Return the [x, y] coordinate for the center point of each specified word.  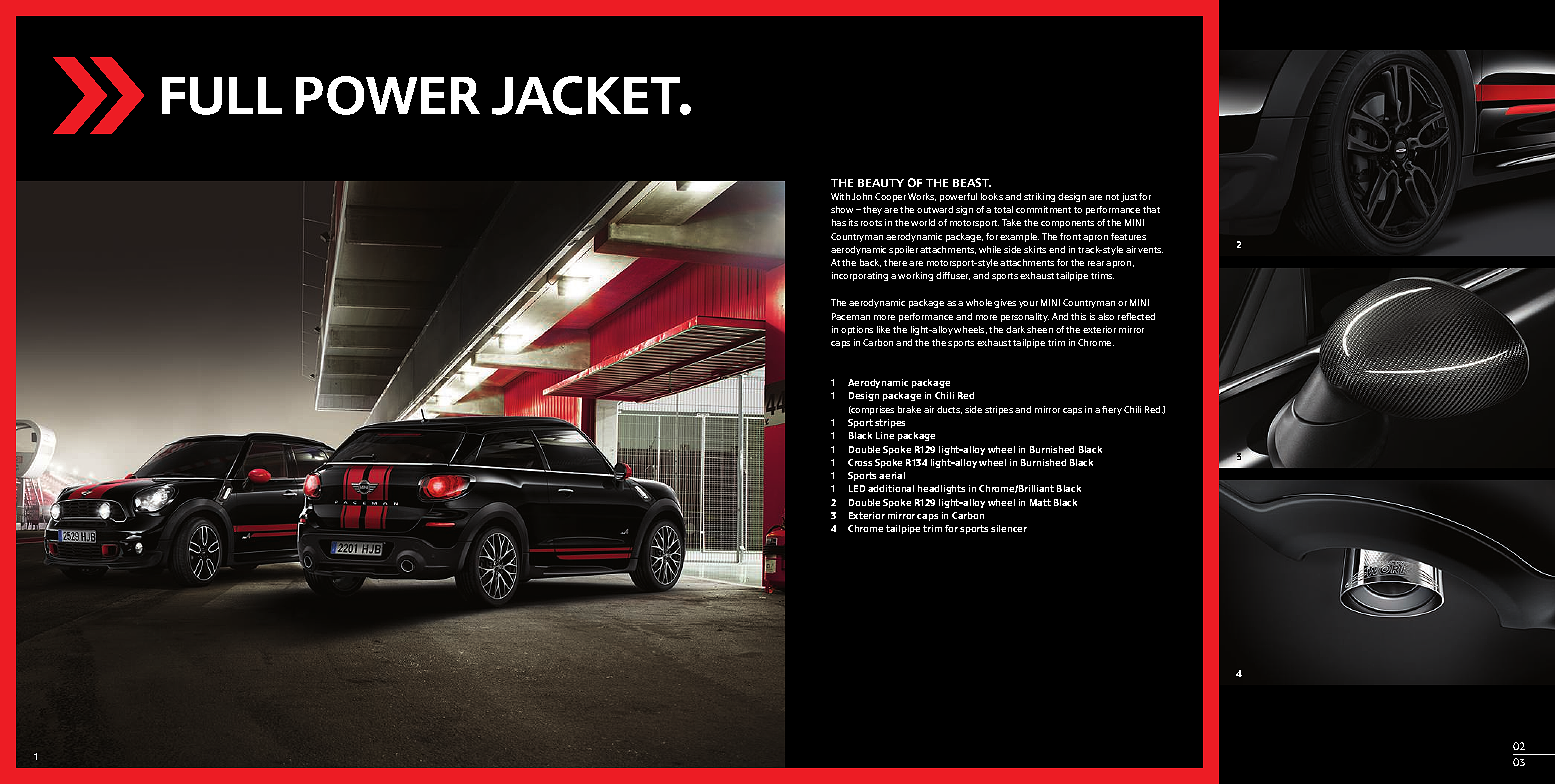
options [857, 330]
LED [857, 488]
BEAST [972, 182]
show [844, 209]
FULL [222, 96]
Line [885, 435]
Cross [860, 462]
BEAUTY [881, 183]
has [839, 222]
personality [1025, 317]
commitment [1043, 209]
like [883, 329]
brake [909, 409]
